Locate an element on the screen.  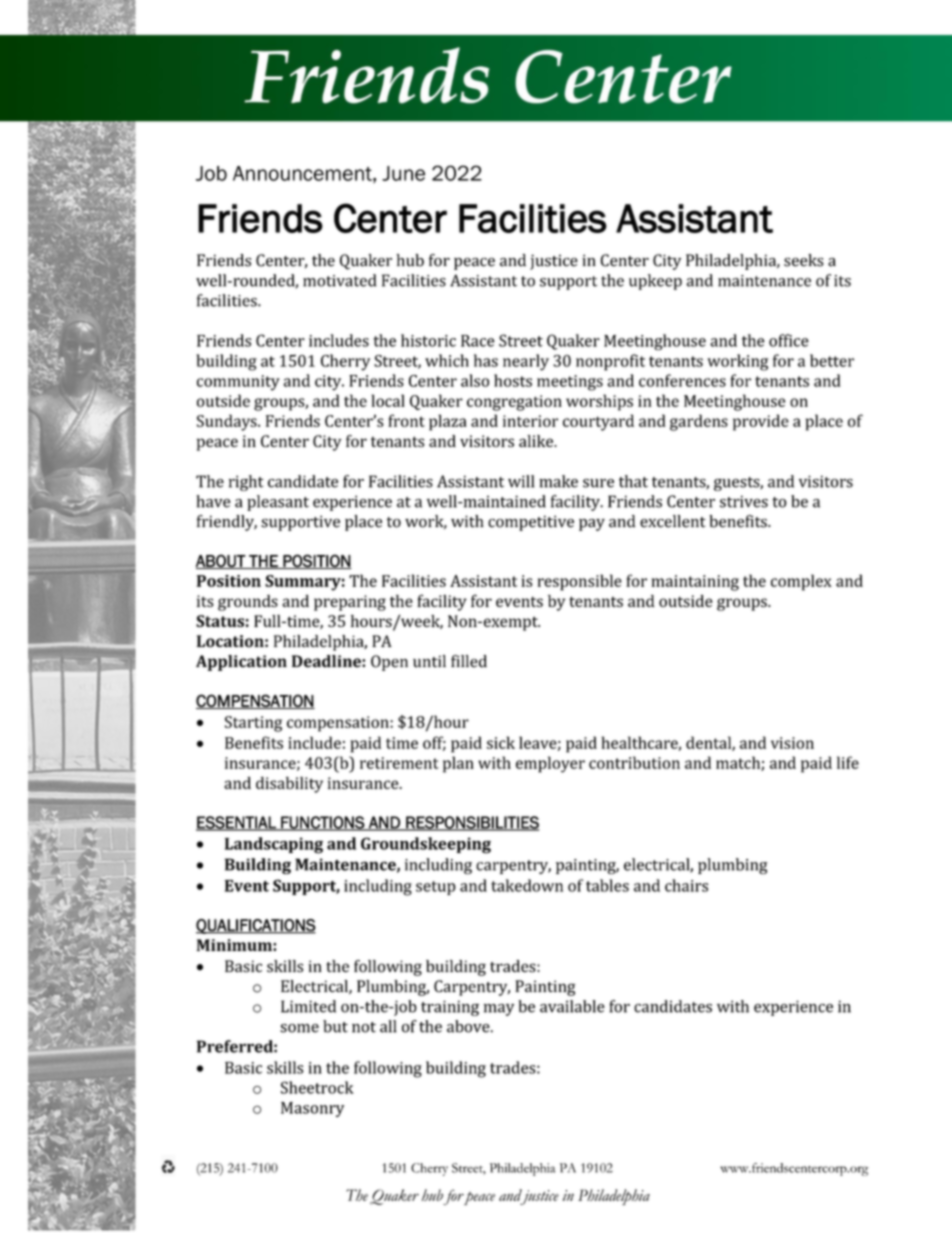
complex is located at coordinates (801, 582).
